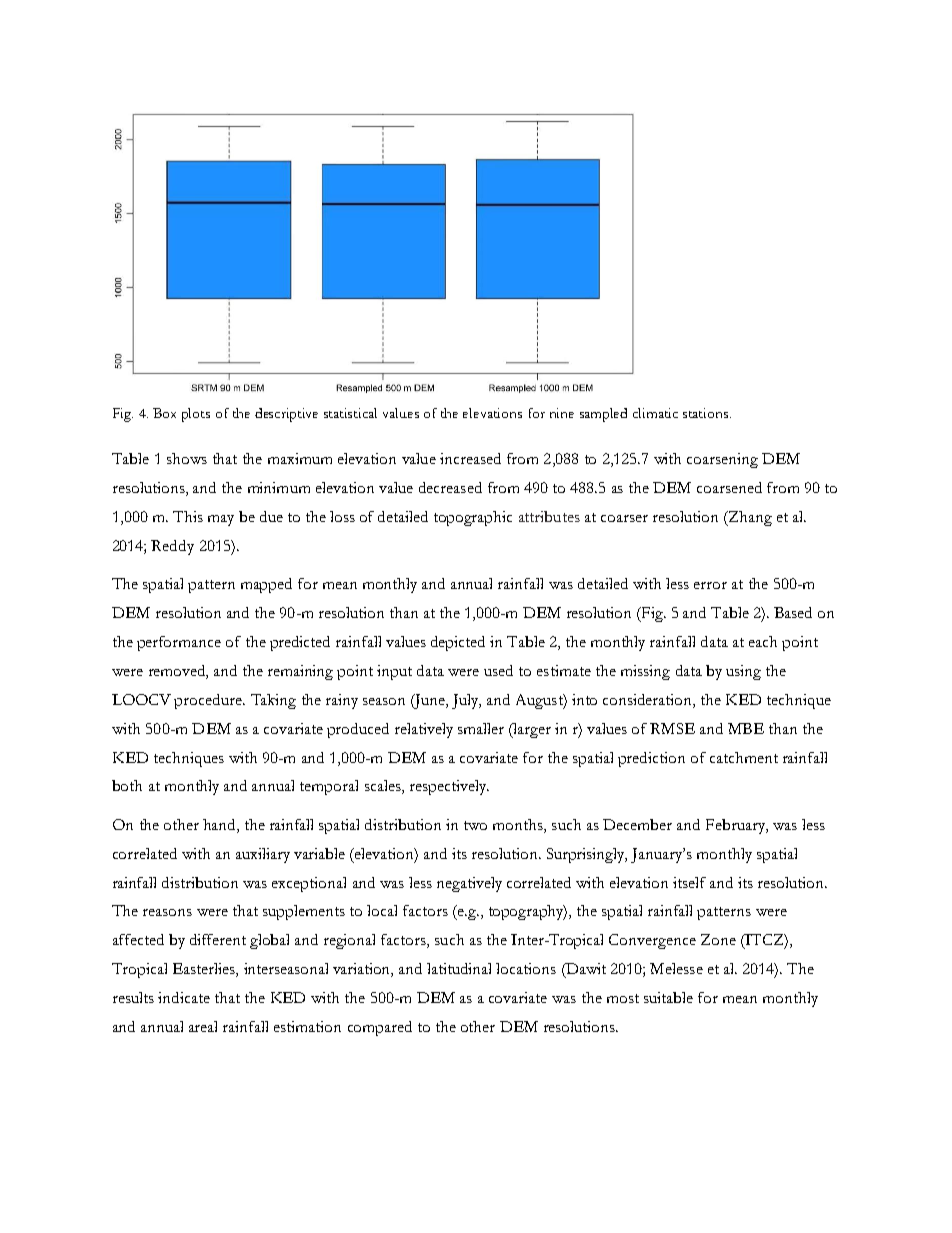  I want to click on February, so click(737, 826).
